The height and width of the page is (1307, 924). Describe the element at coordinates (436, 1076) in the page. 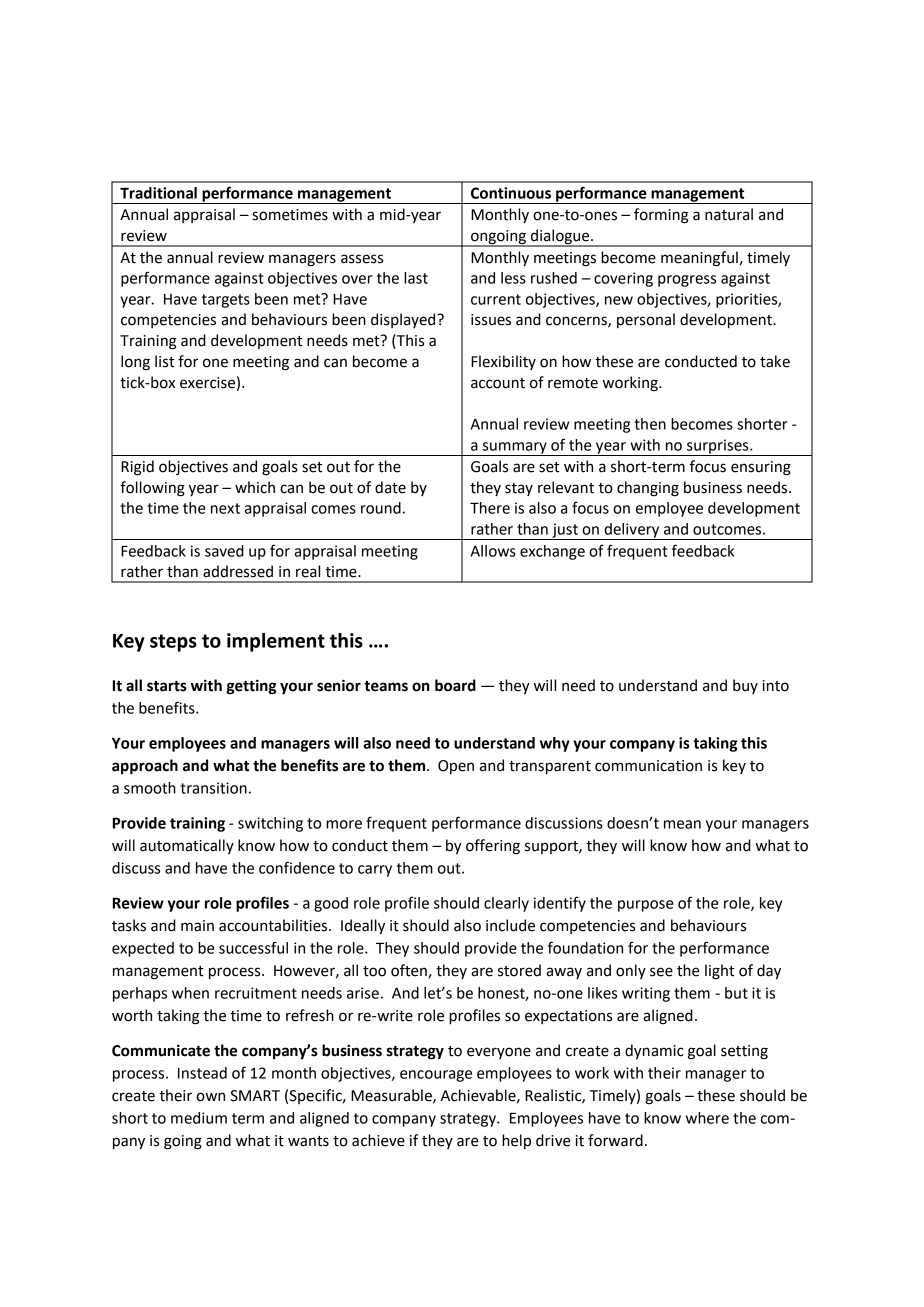

I see `encourage` at that location.
